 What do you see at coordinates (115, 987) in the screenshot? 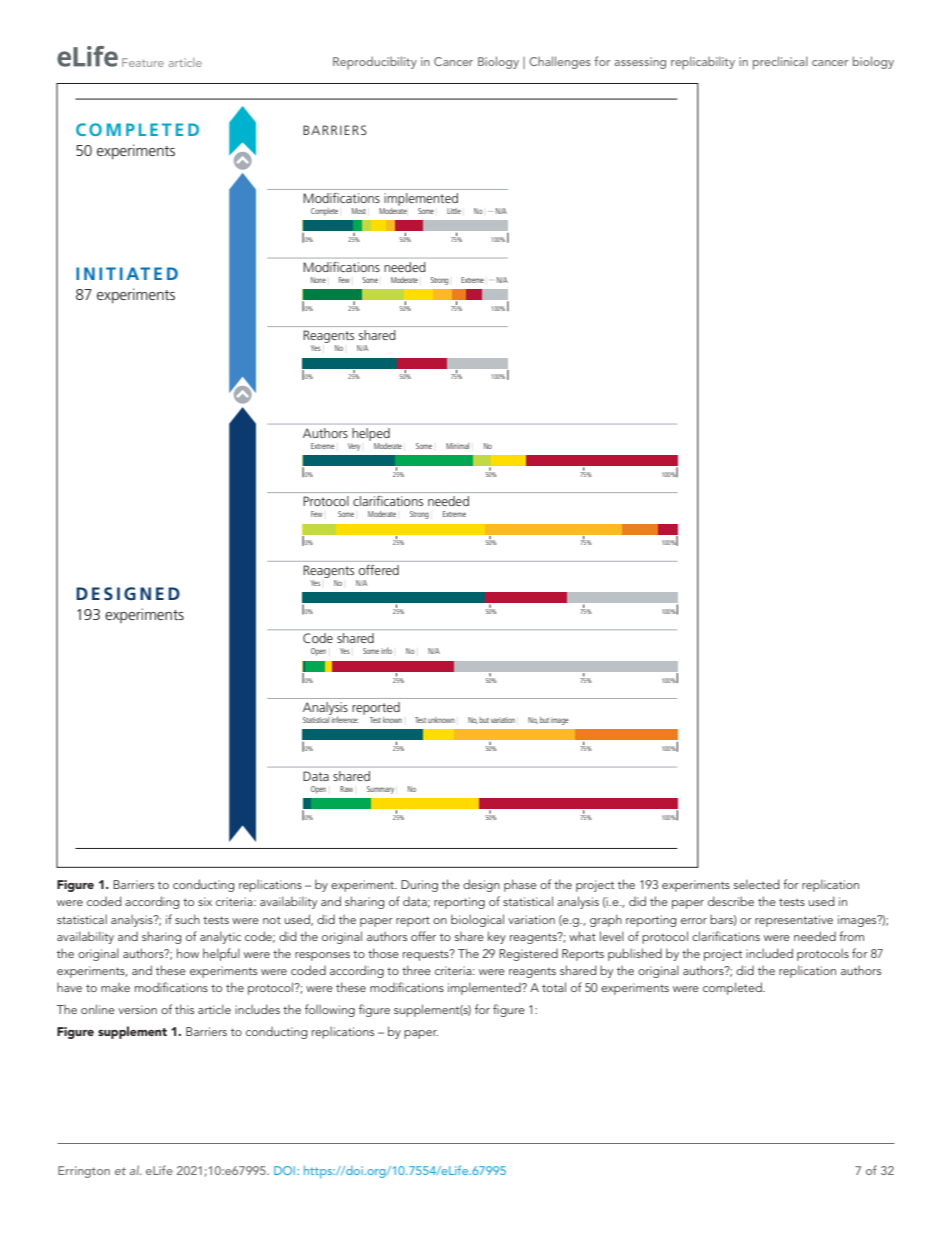
I see `make` at bounding box center [115, 987].
